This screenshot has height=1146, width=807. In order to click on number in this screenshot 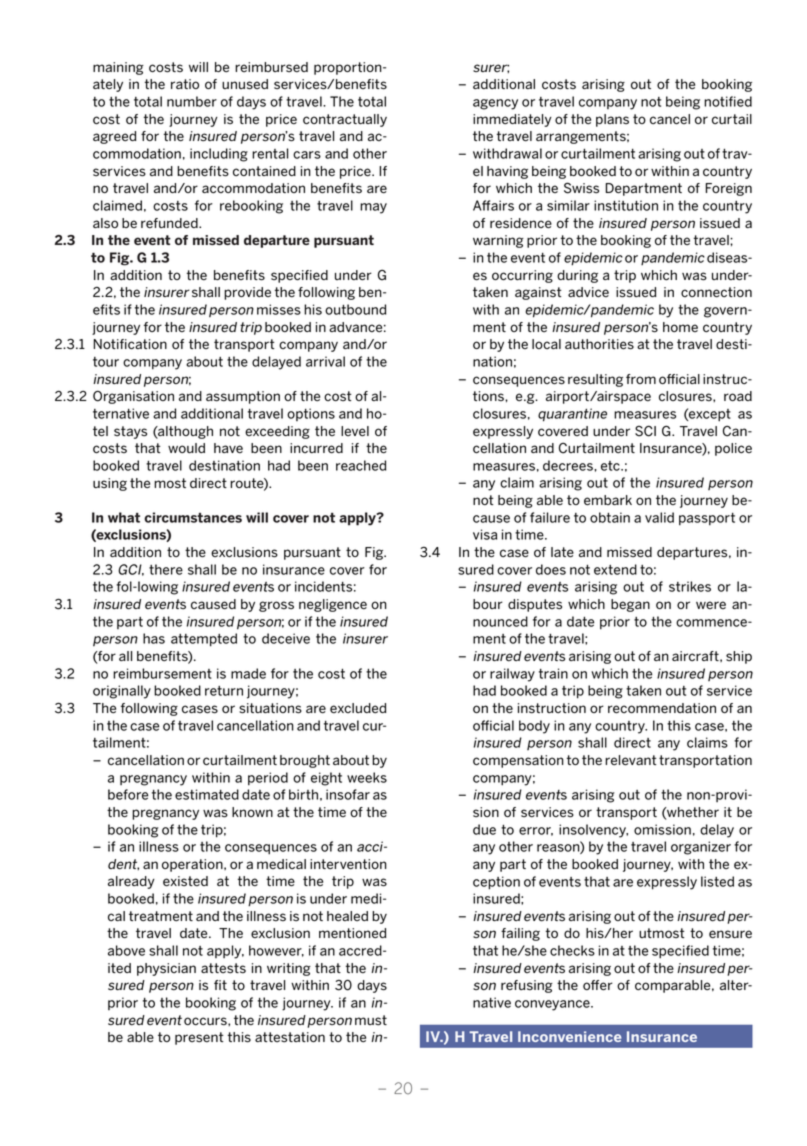, I will do `click(192, 101)`.
